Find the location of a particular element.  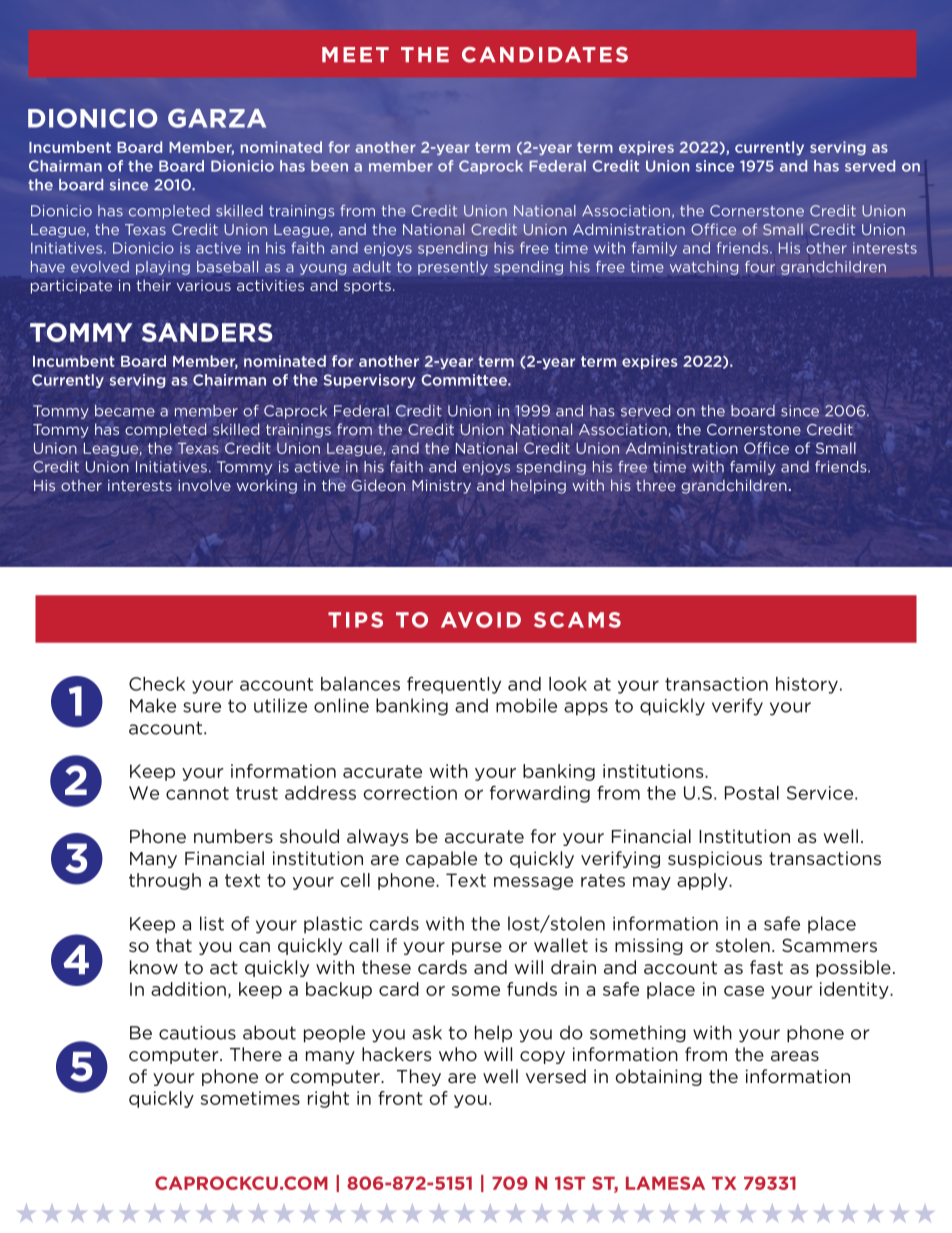

areas is located at coordinates (795, 1056).
